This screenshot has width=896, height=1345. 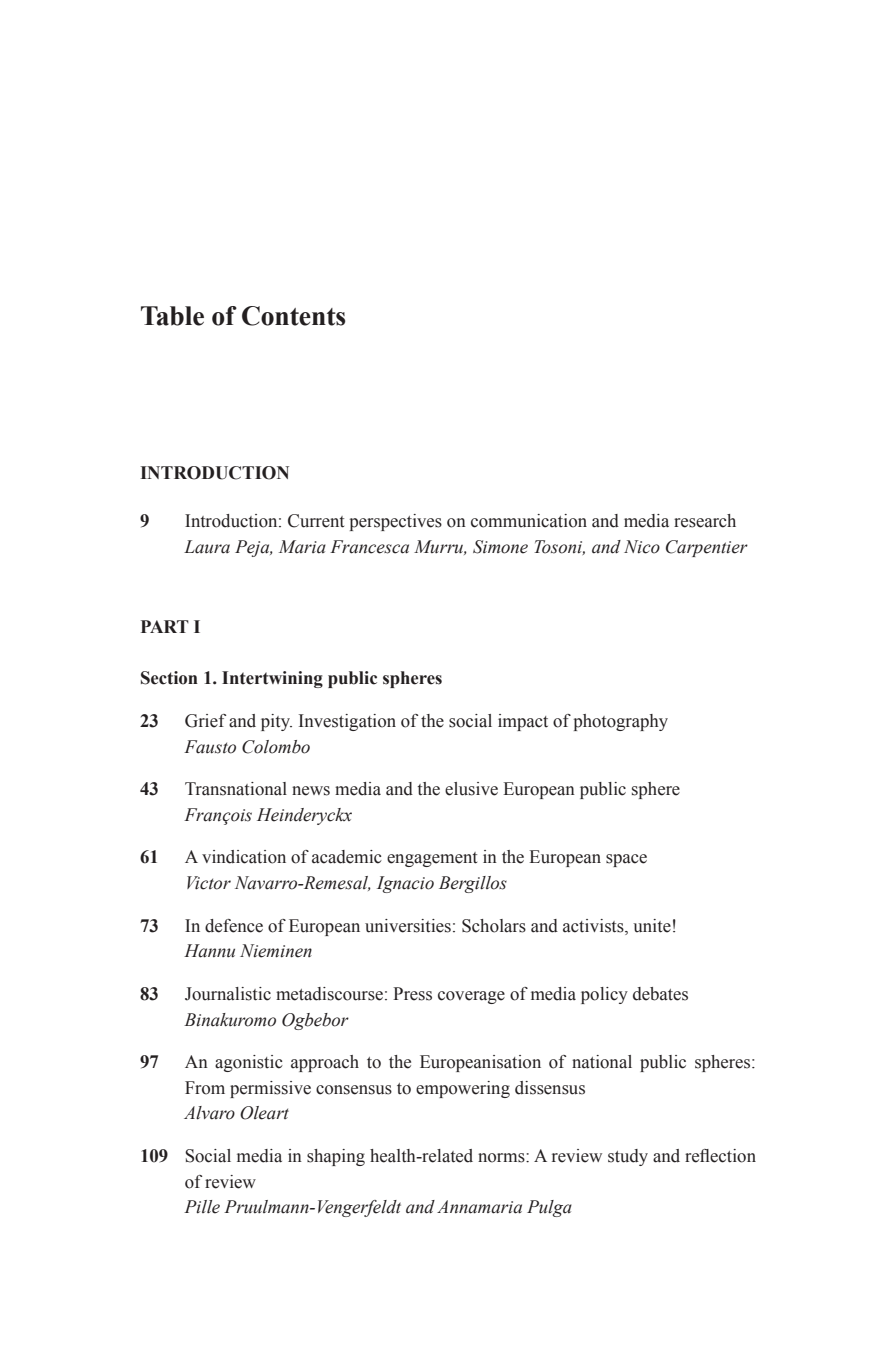 What do you see at coordinates (396, 522) in the screenshot?
I see `perspectives` at bounding box center [396, 522].
